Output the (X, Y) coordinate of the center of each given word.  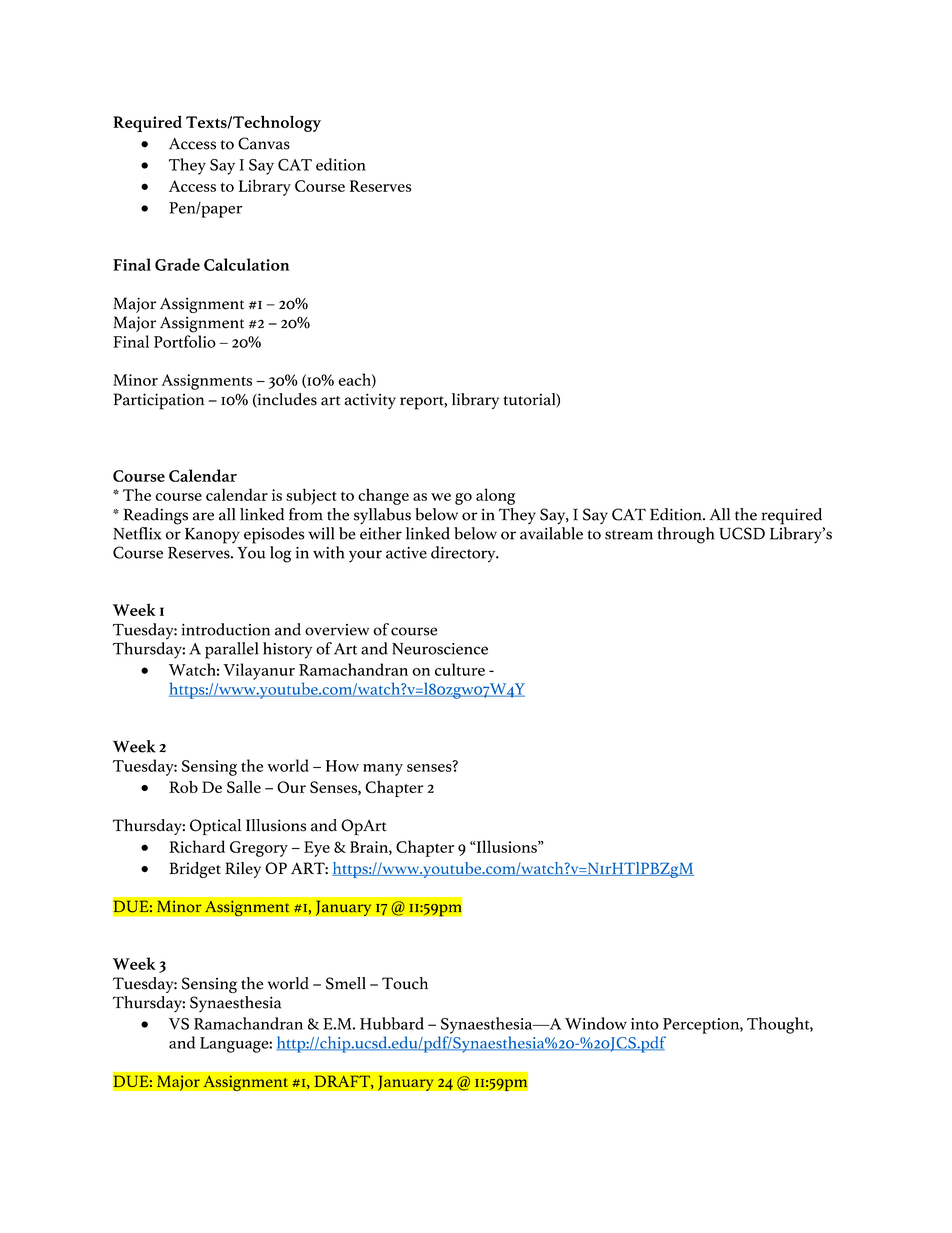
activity (370, 401)
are (203, 516)
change (383, 496)
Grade (177, 264)
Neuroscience (440, 649)
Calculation (247, 264)
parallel (231, 650)
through (685, 535)
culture (460, 669)
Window (596, 1023)
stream (629, 535)
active (406, 553)
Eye (317, 849)
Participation (159, 401)
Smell (346, 983)
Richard (197, 846)
